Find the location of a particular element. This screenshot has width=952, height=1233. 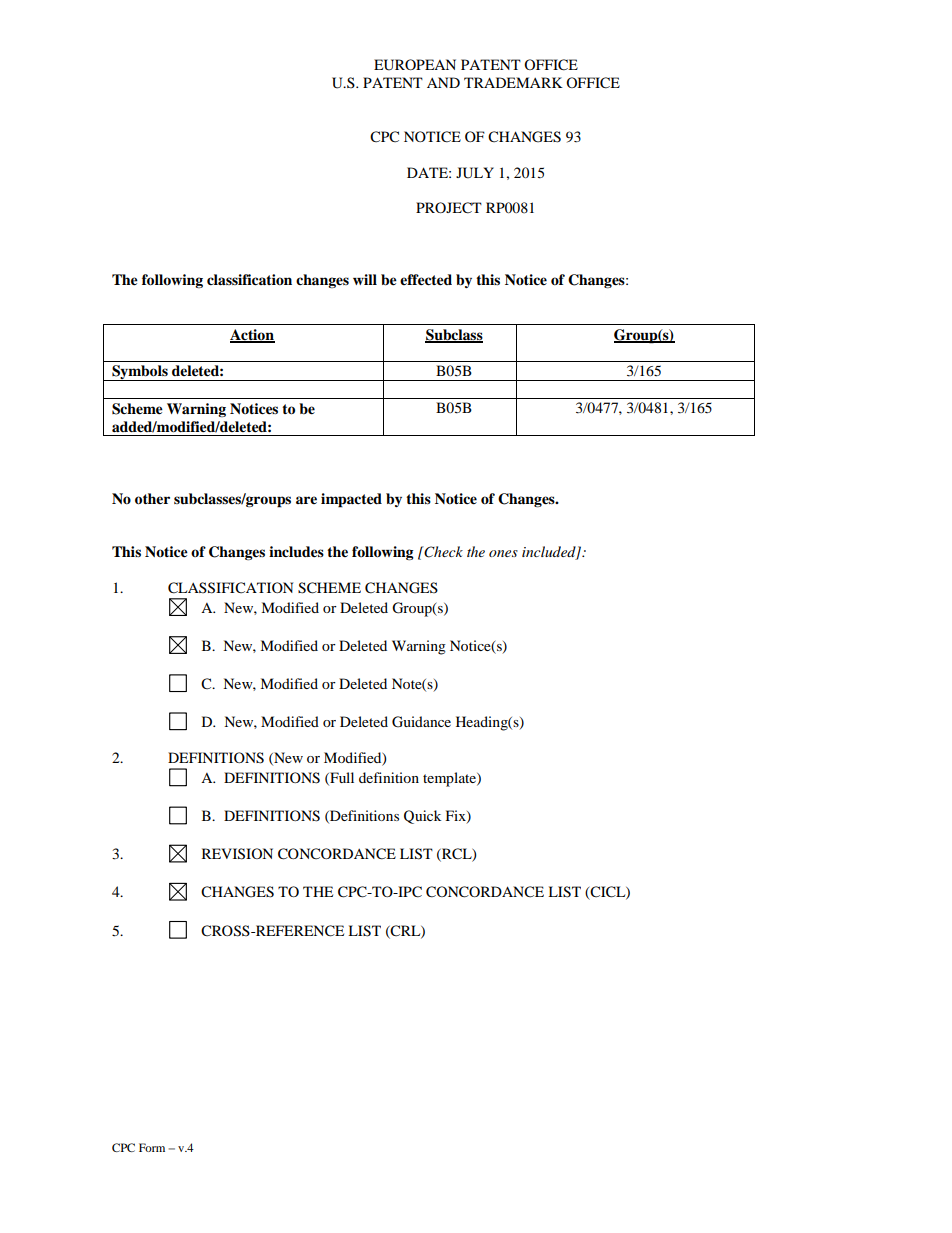

effected is located at coordinates (426, 280).
